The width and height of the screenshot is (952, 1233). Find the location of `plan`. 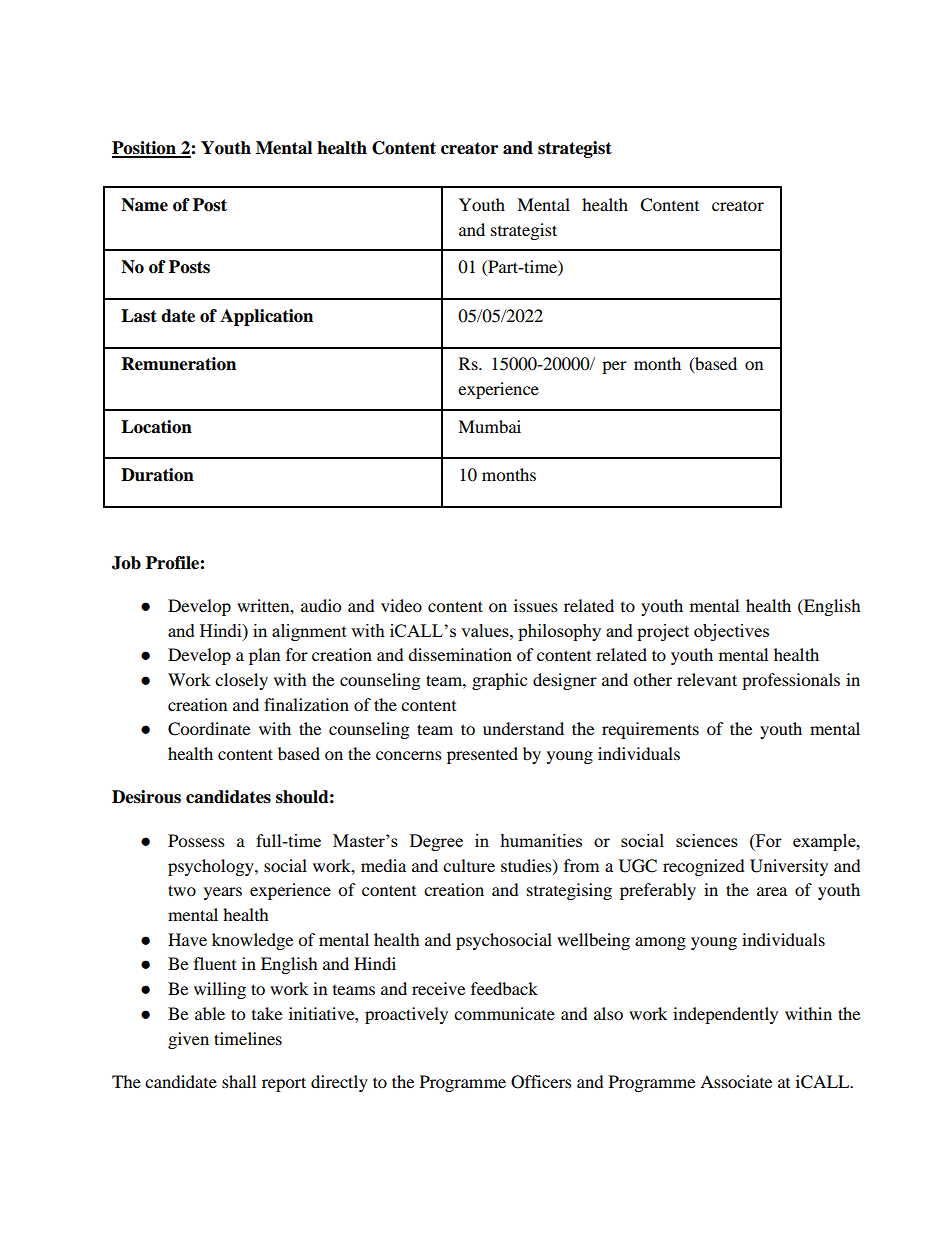

plan is located at coordinates (264, 656).
